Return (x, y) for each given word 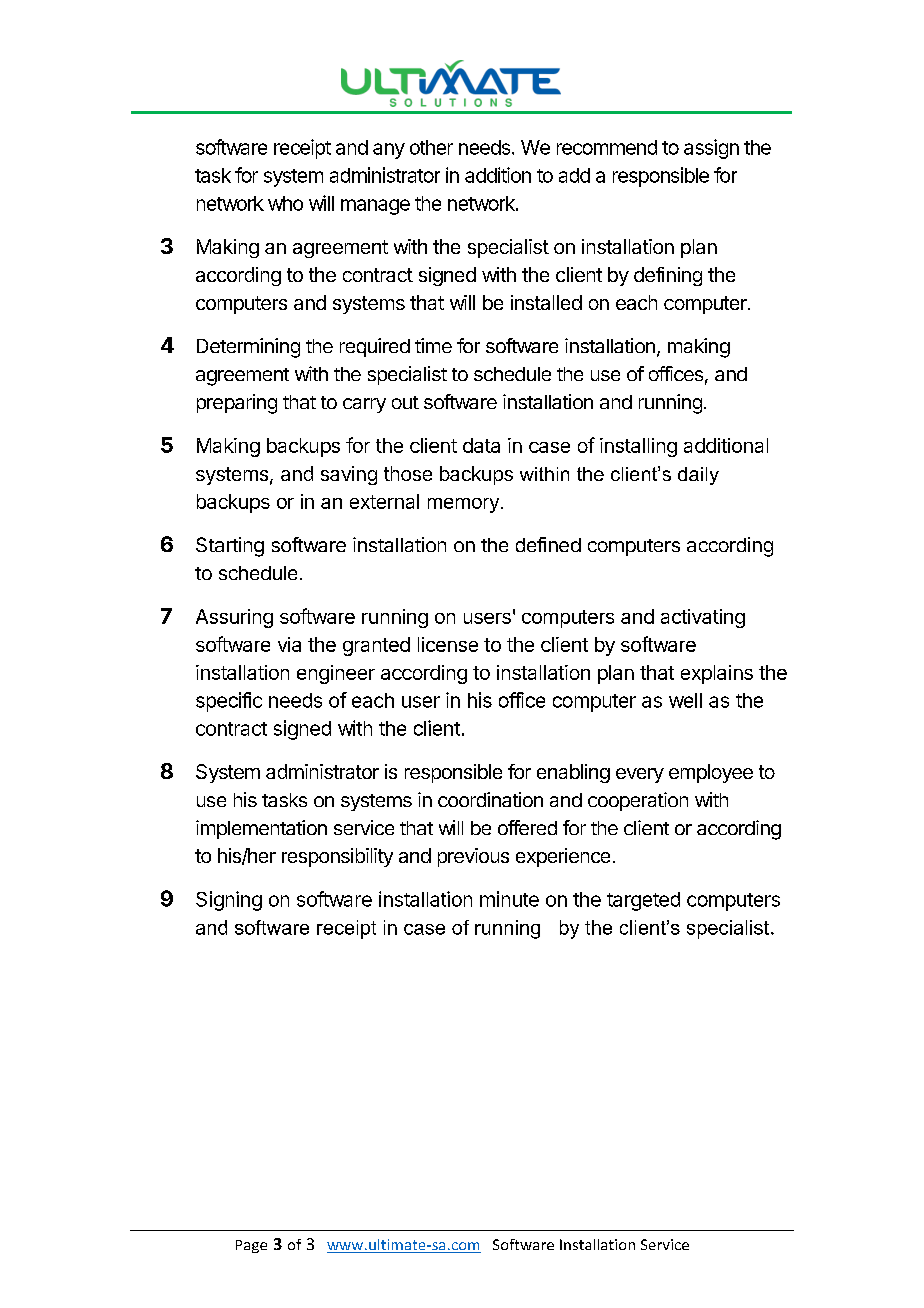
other (431, 147)
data (481, 445)
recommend (607, 147)
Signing (229, 901)
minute (509, 899)
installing (638, 447)
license (448, 644)
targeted (643, 901)
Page (251, 1246)
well (685, 700)
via (289, 644)
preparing (237, 404)
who (285, 203)
